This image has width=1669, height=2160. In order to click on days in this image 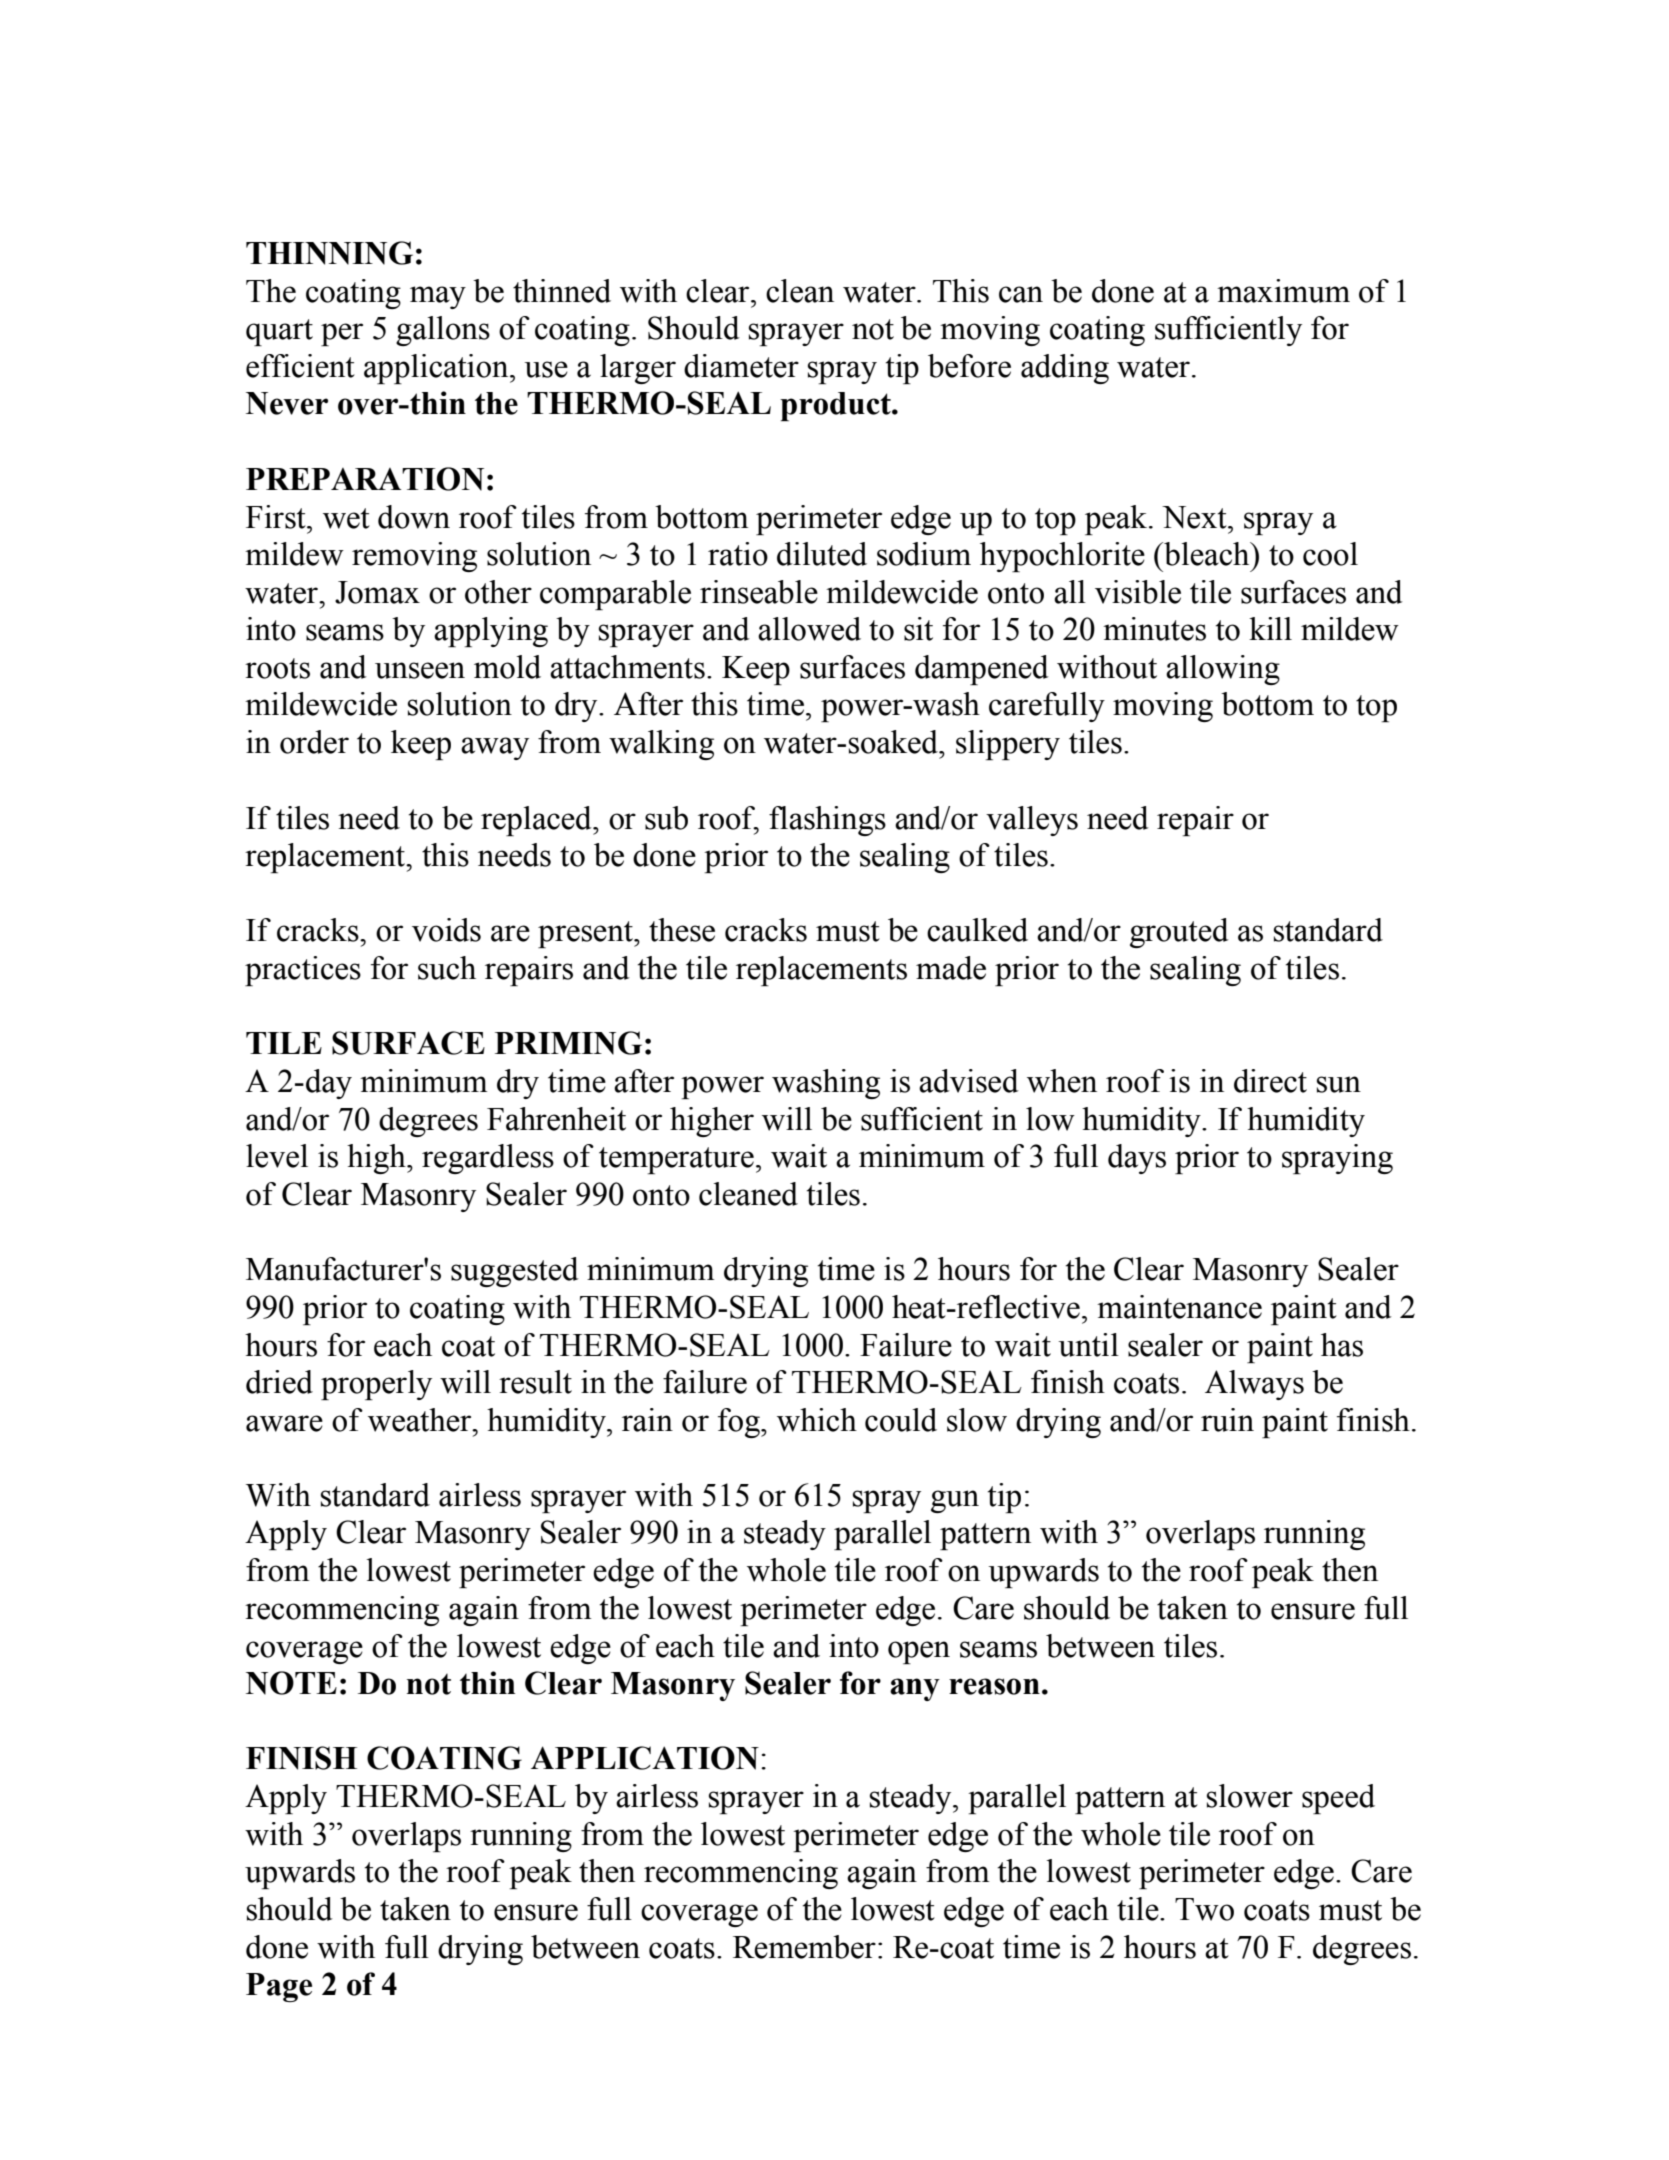, I will do `click(1137, 1159)`.
